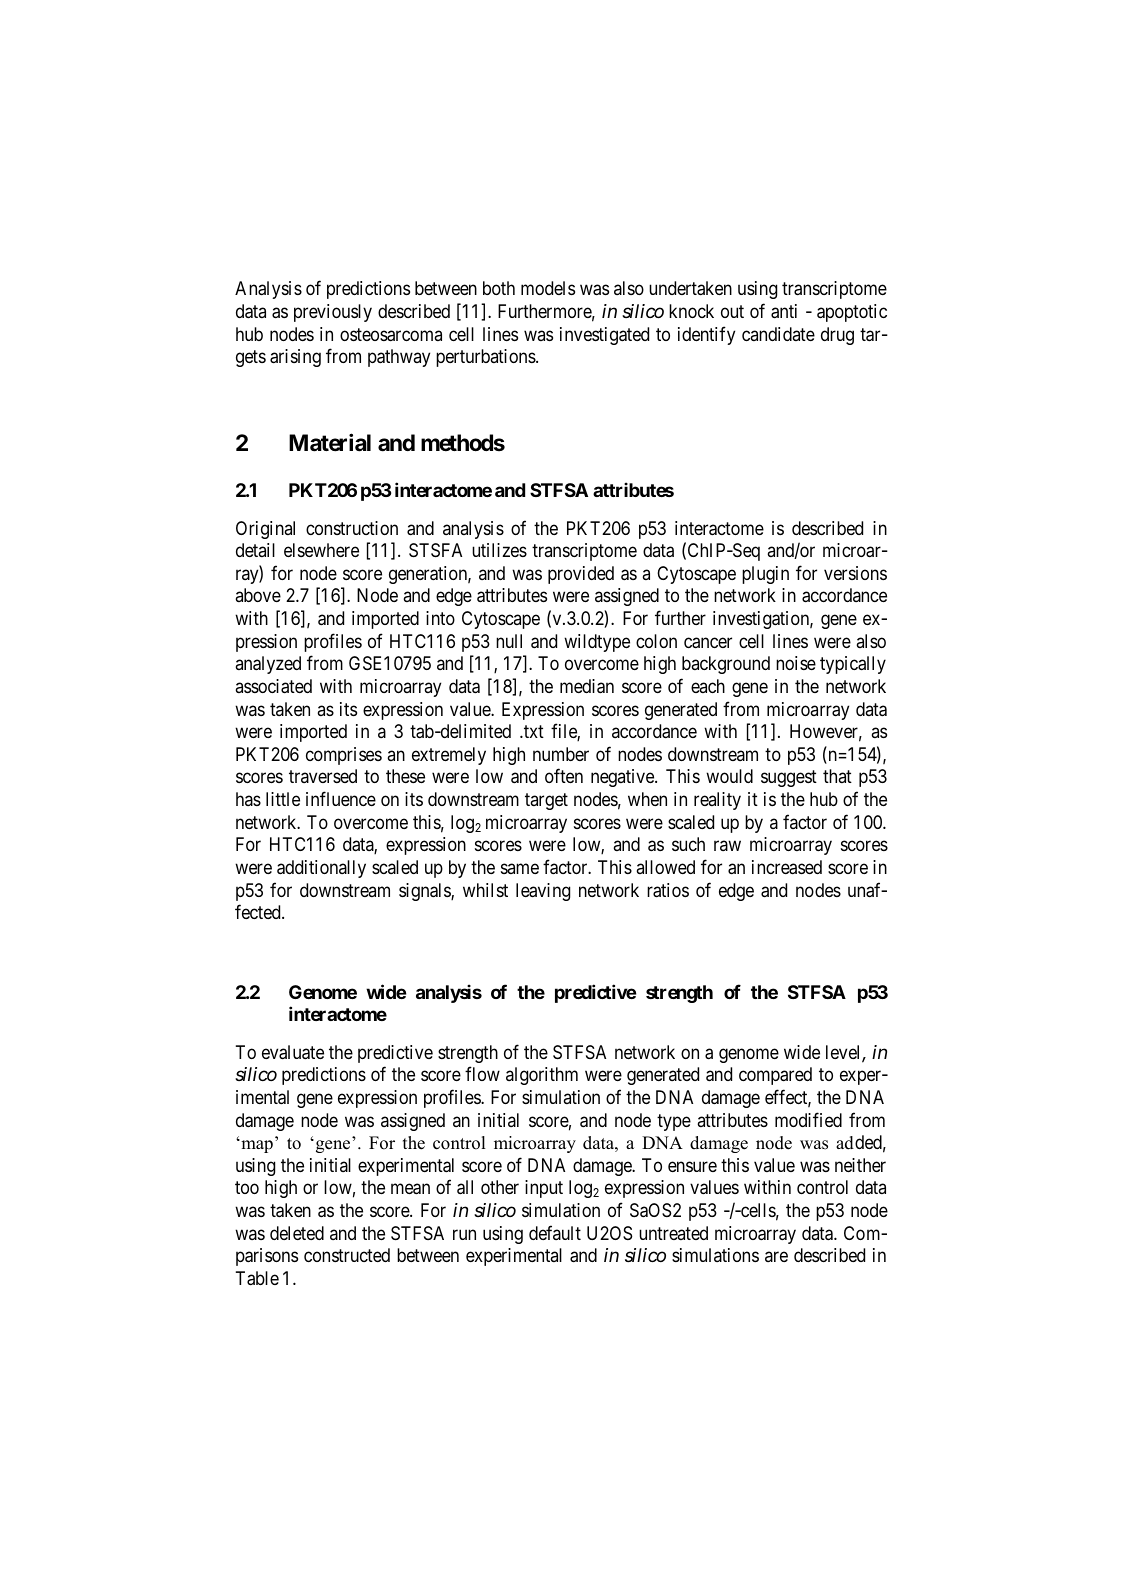  I want to click on anti, so click(784, 311).
